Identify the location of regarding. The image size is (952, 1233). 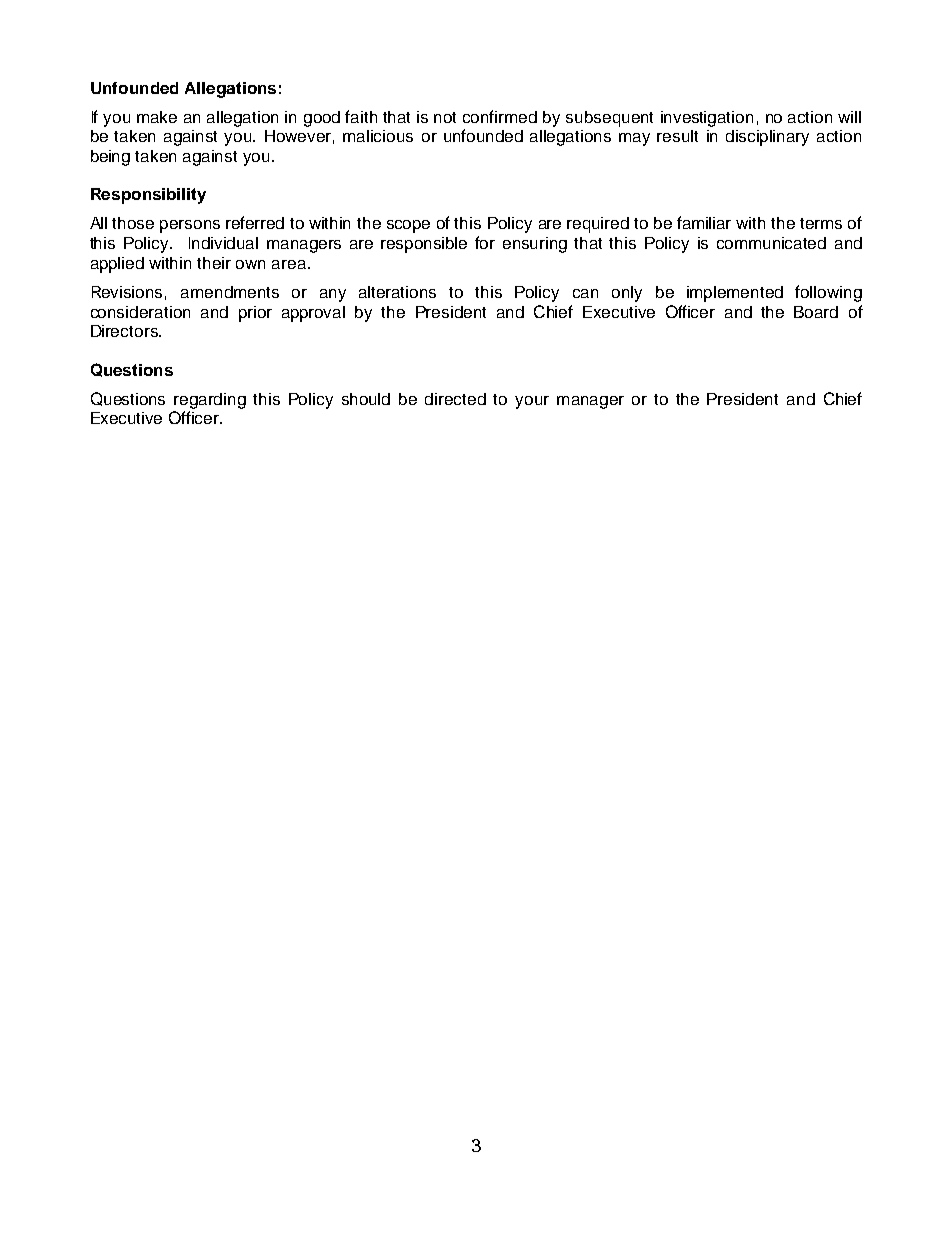
(210, 401).
